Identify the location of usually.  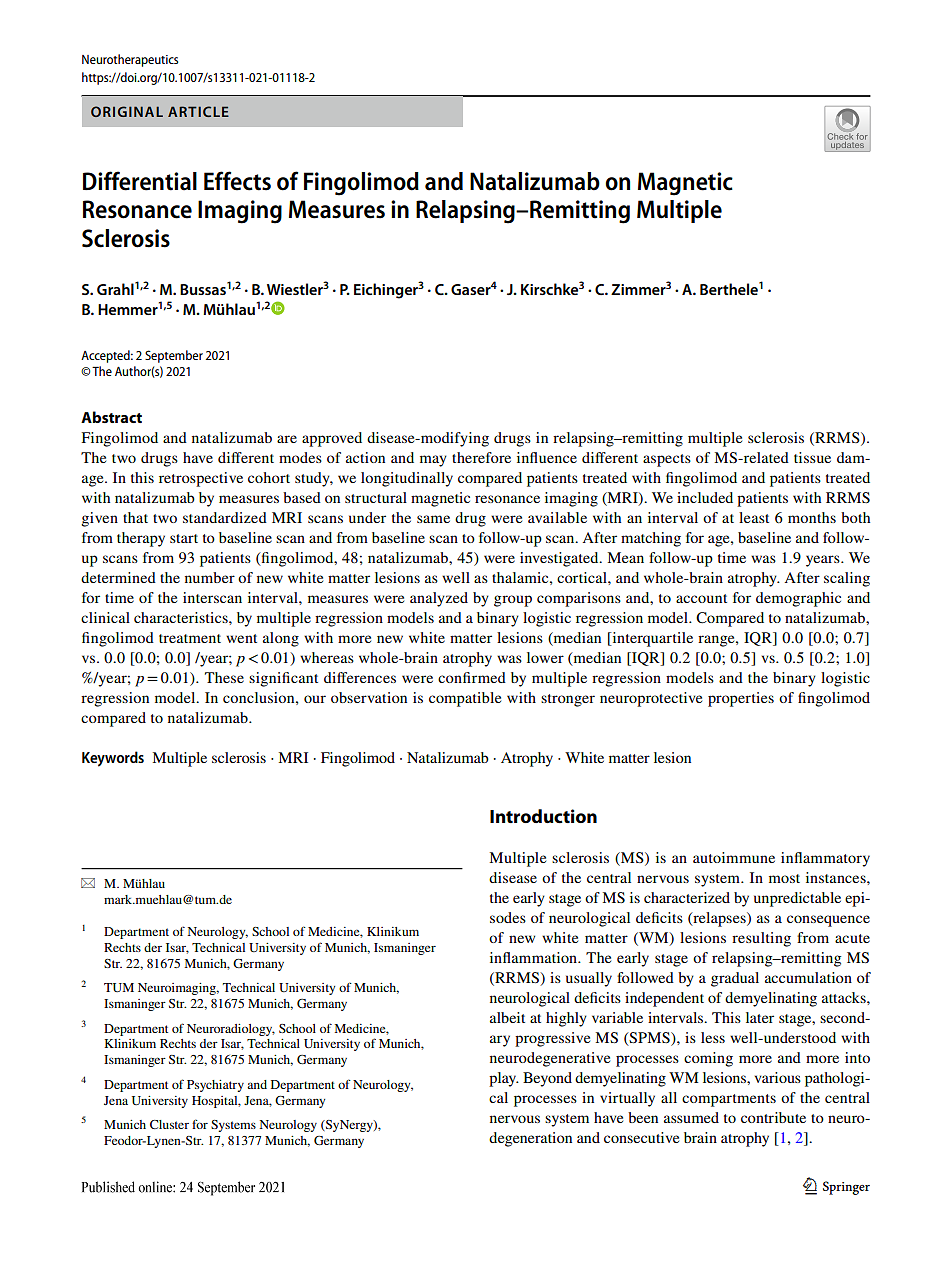
(589, 979).
